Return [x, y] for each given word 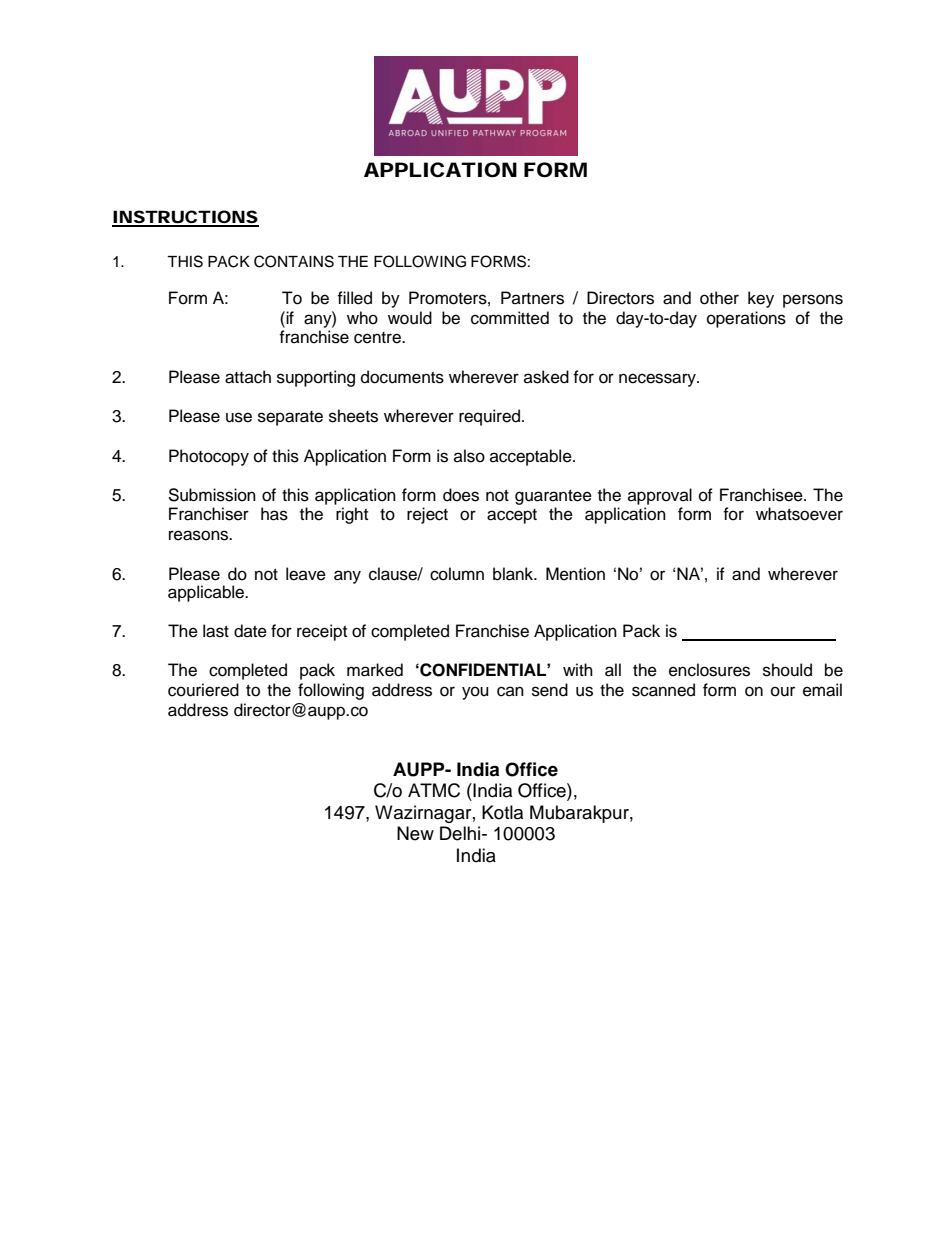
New [415, 833]
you [475, 693]
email [822, 690]
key [761, 299]
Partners [532, 298]
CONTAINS [294, 261]
